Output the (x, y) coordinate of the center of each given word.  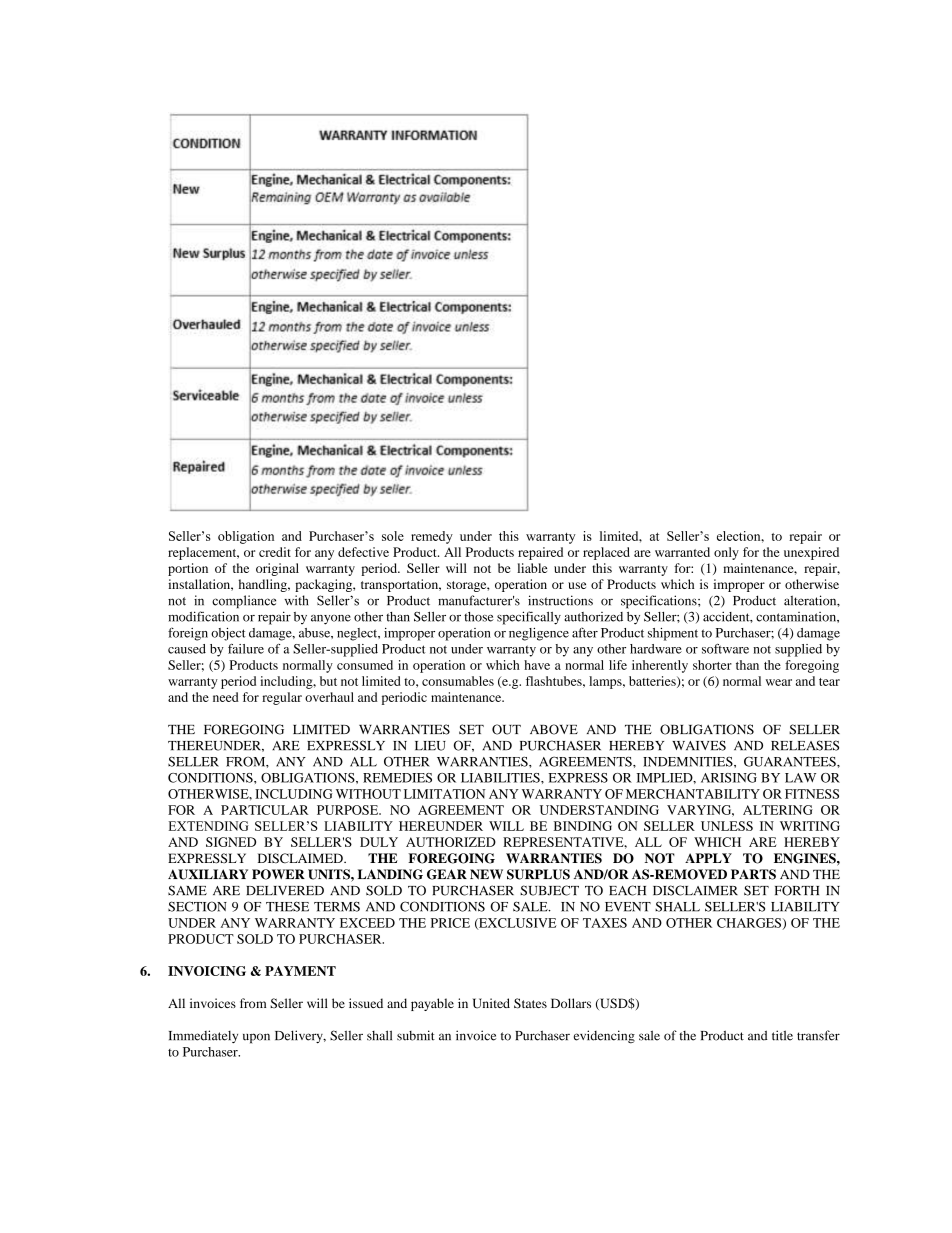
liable (532, 568)
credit (275, 552)
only (726, 553)
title (782, 1035)
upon (256, 1038)
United (491, 1003)
